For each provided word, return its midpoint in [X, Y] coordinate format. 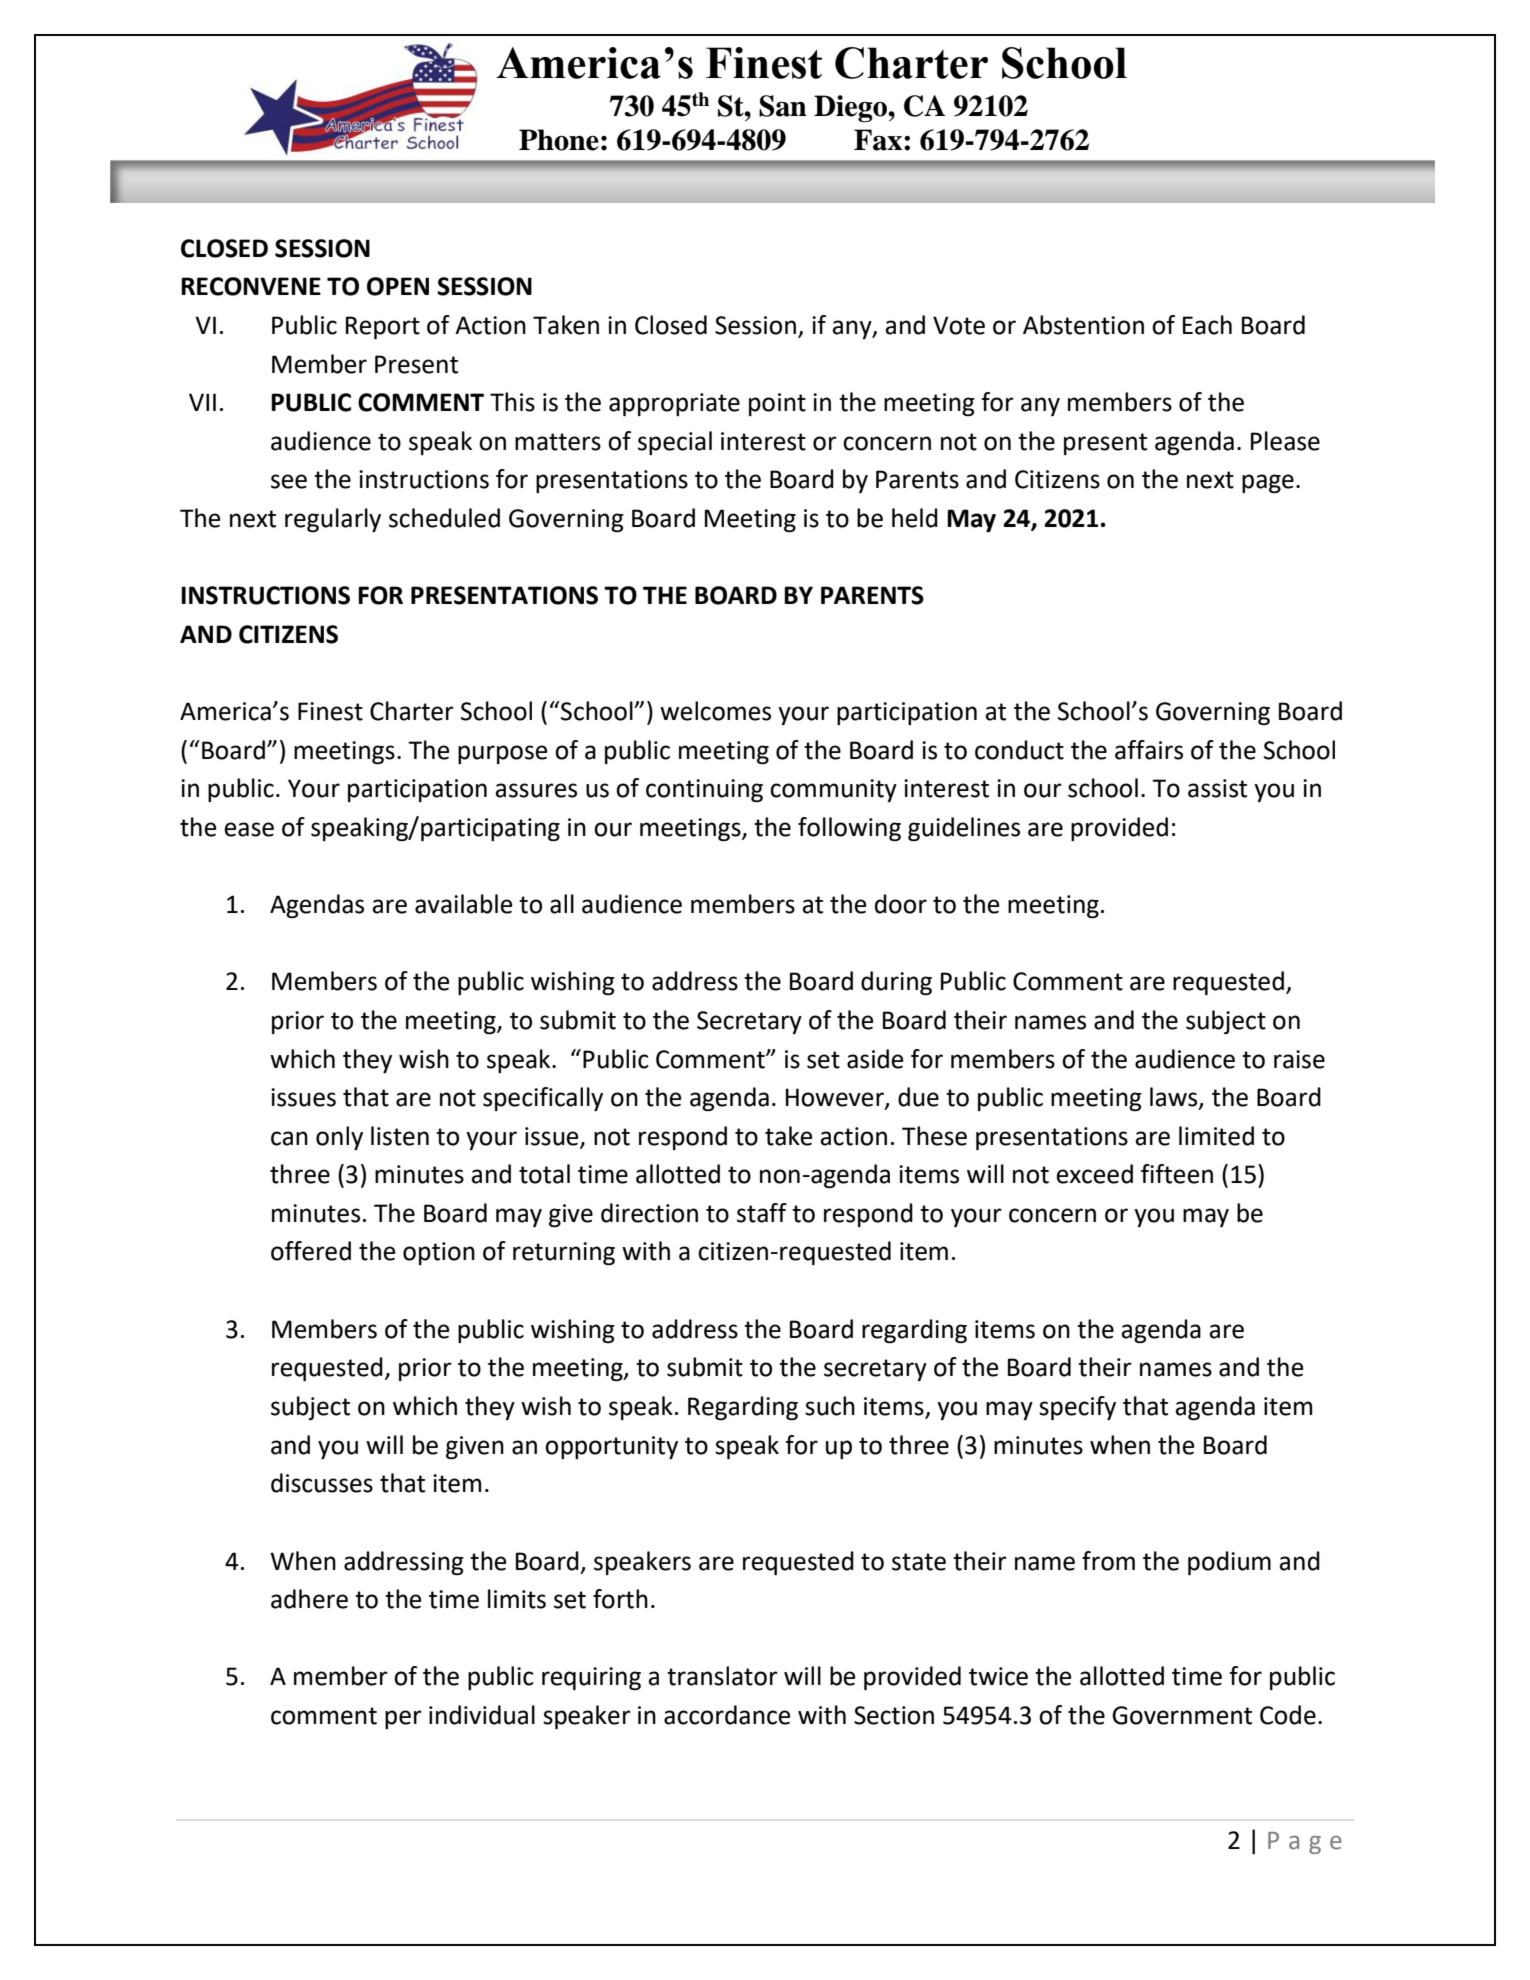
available [463, 904]
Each [1207, 325]
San [783, 106]
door [901, 904]
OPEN [398, 286]
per [403, 1719]
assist [1217, 788]
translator [722, 1676]
